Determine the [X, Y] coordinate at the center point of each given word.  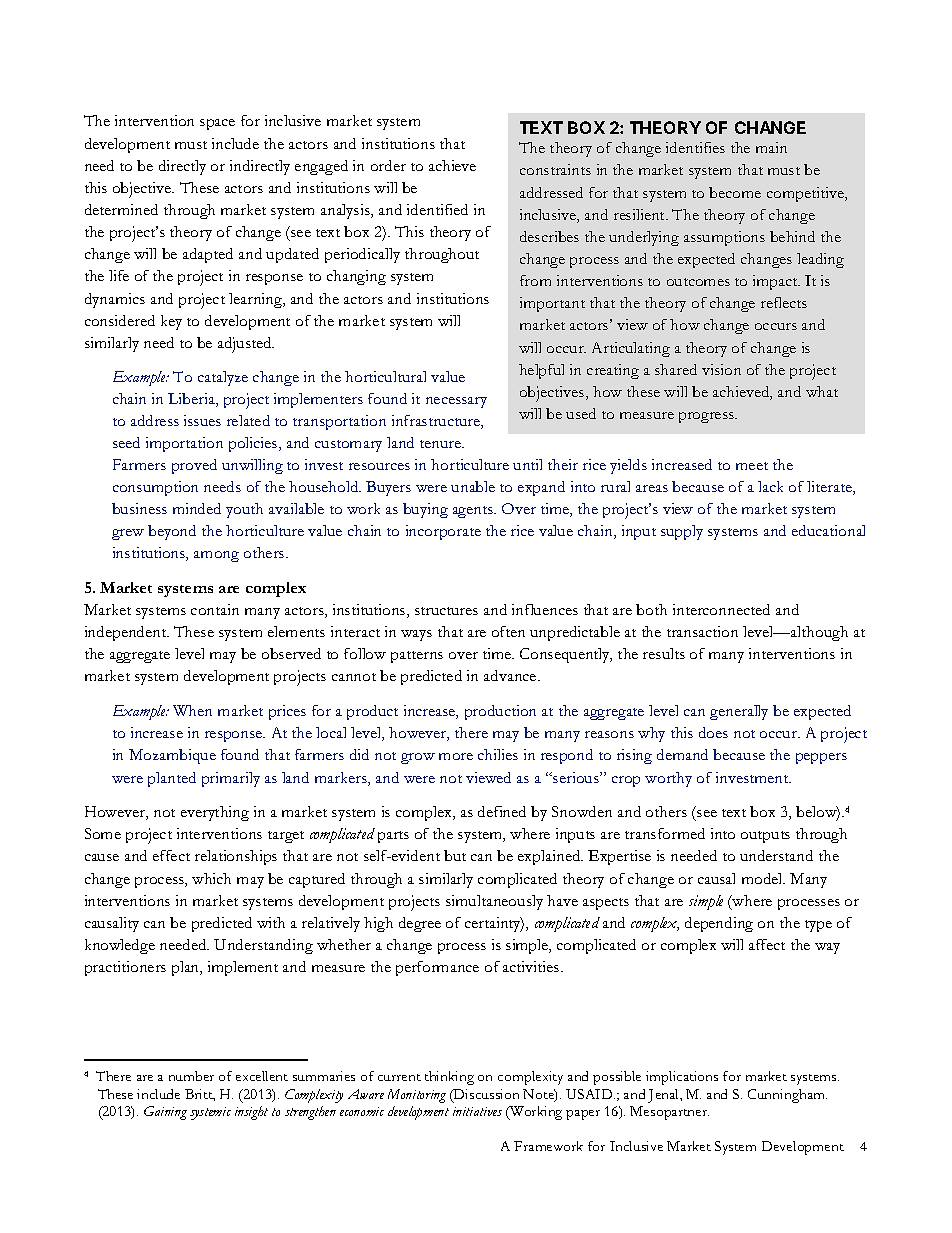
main [771, 147]
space [217, 124]
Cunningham [787, 1096]
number [191, 1076]
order [388, 165]
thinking [449, 1078]
